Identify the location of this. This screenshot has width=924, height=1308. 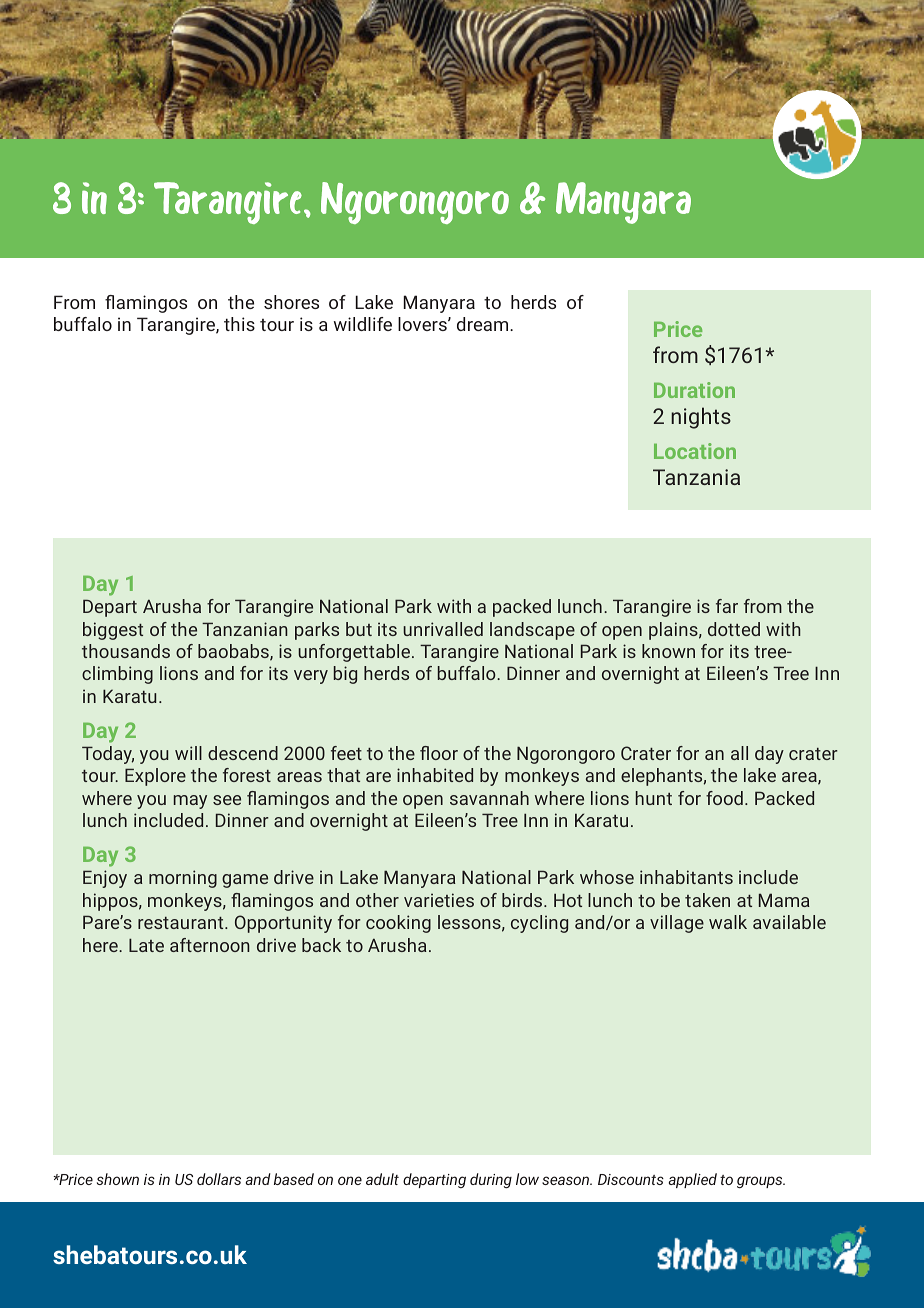
(239, 324).
